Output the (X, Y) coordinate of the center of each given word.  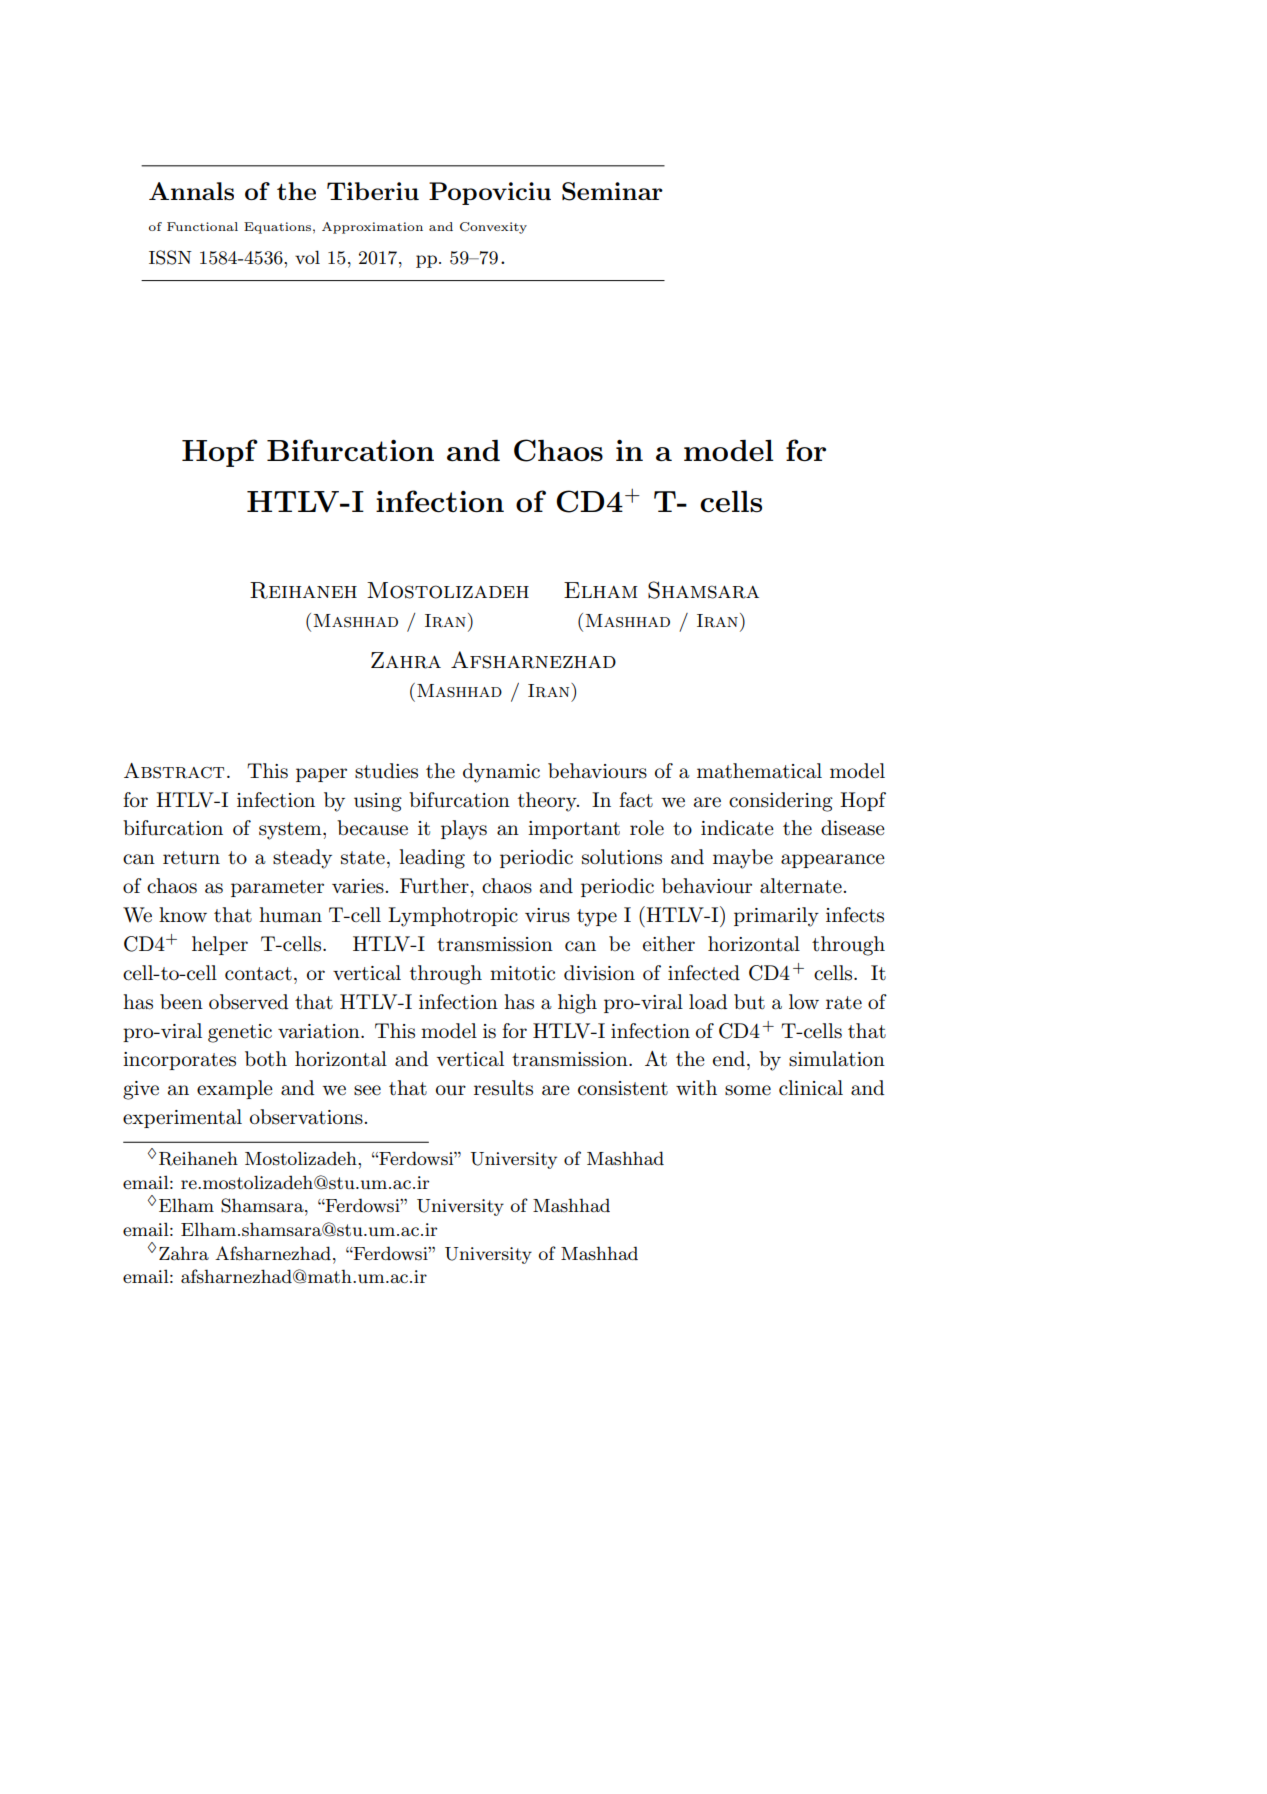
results (503, 1088)
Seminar (612, 191)
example (235, 1089)
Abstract (174, 771)
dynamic (501, 773)
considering (781, 802)
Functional (202, 226)
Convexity (493, 228)
